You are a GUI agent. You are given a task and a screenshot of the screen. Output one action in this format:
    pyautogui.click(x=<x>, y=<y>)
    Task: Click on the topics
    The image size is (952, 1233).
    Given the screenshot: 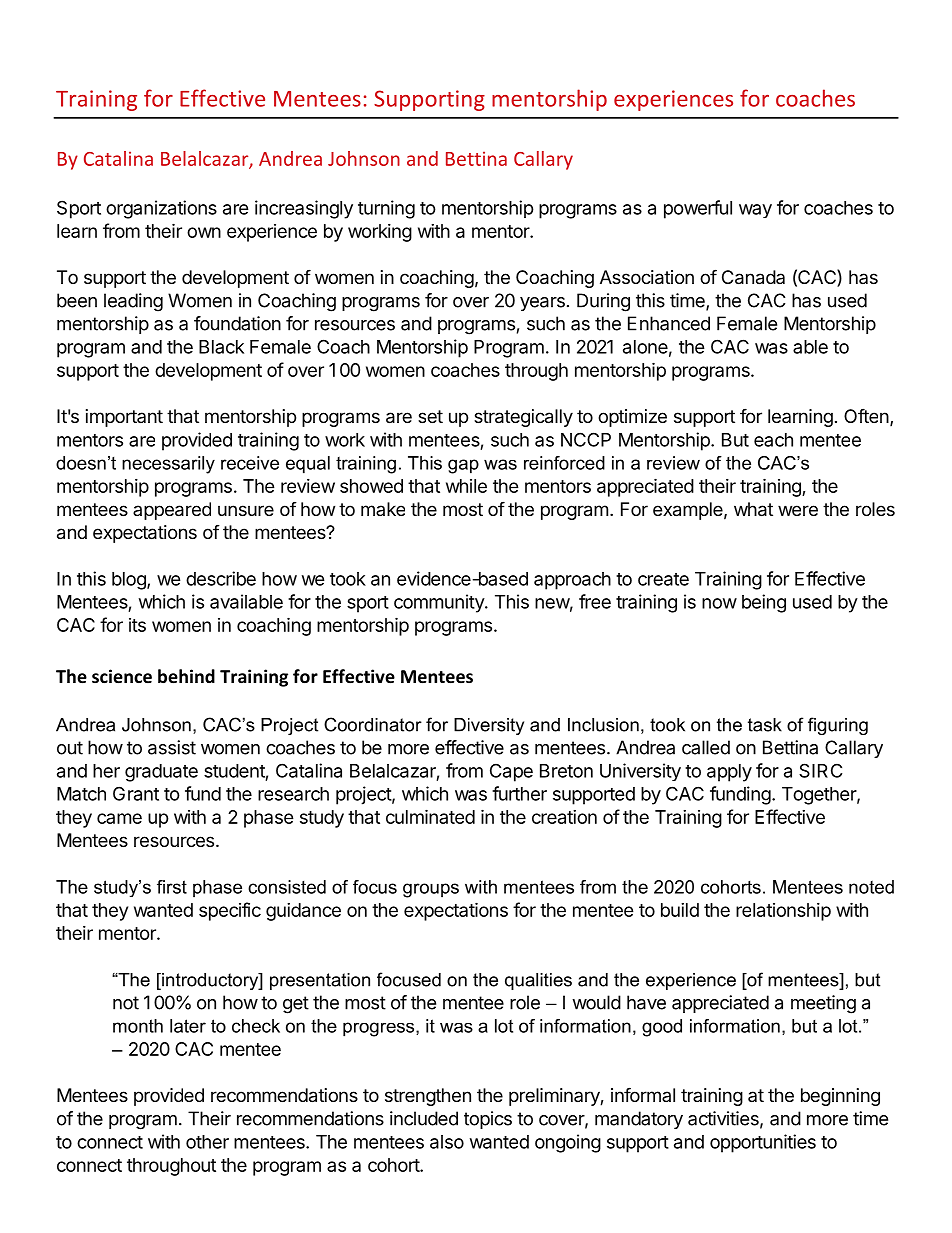 What is the action you would take?
    pyautogui.click(x=488, y=1120)
